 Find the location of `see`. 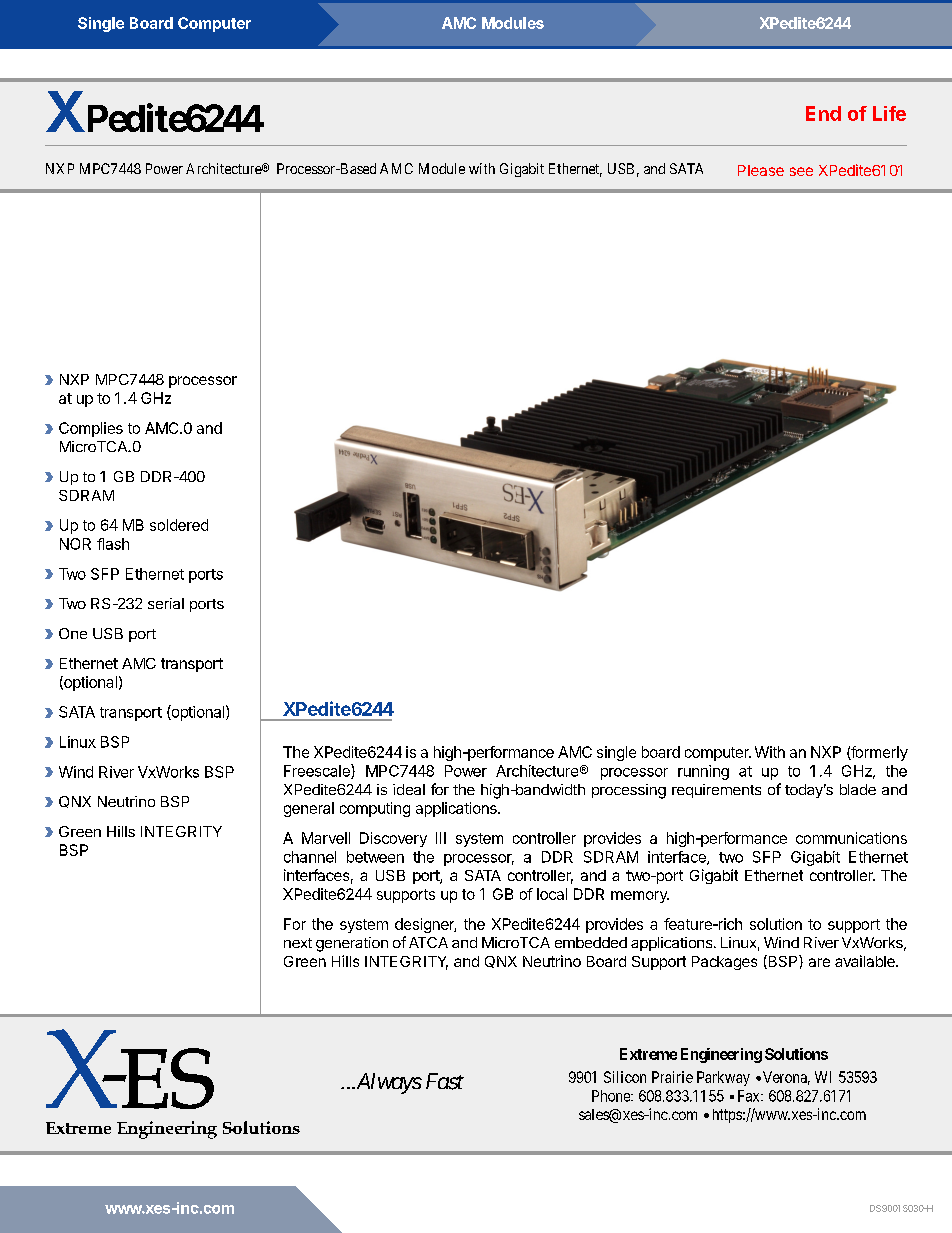

see is located at coordinates (801, 171).
